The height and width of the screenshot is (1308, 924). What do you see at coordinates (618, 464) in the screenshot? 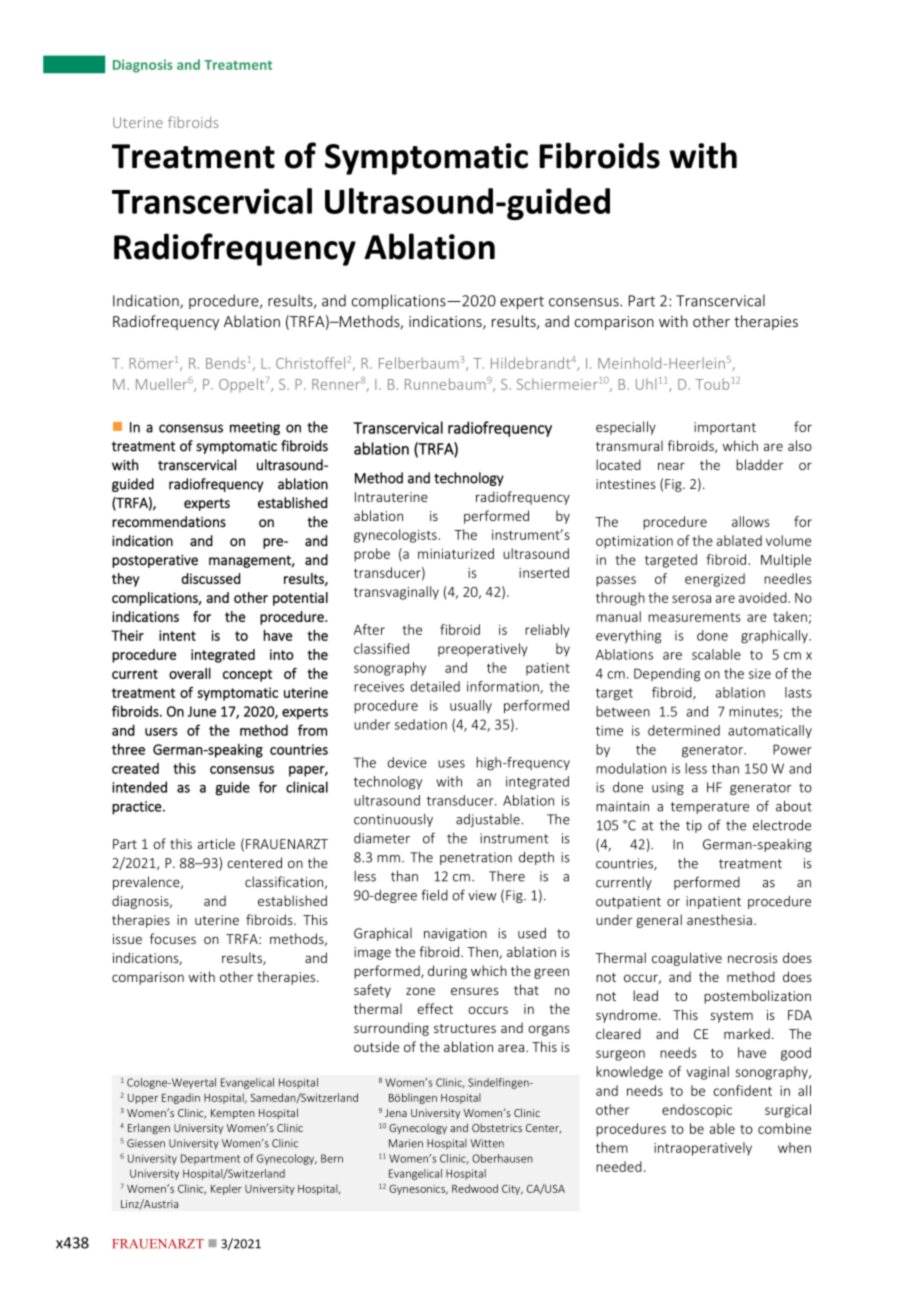
I see `located` at bounding box center [618, 464].
